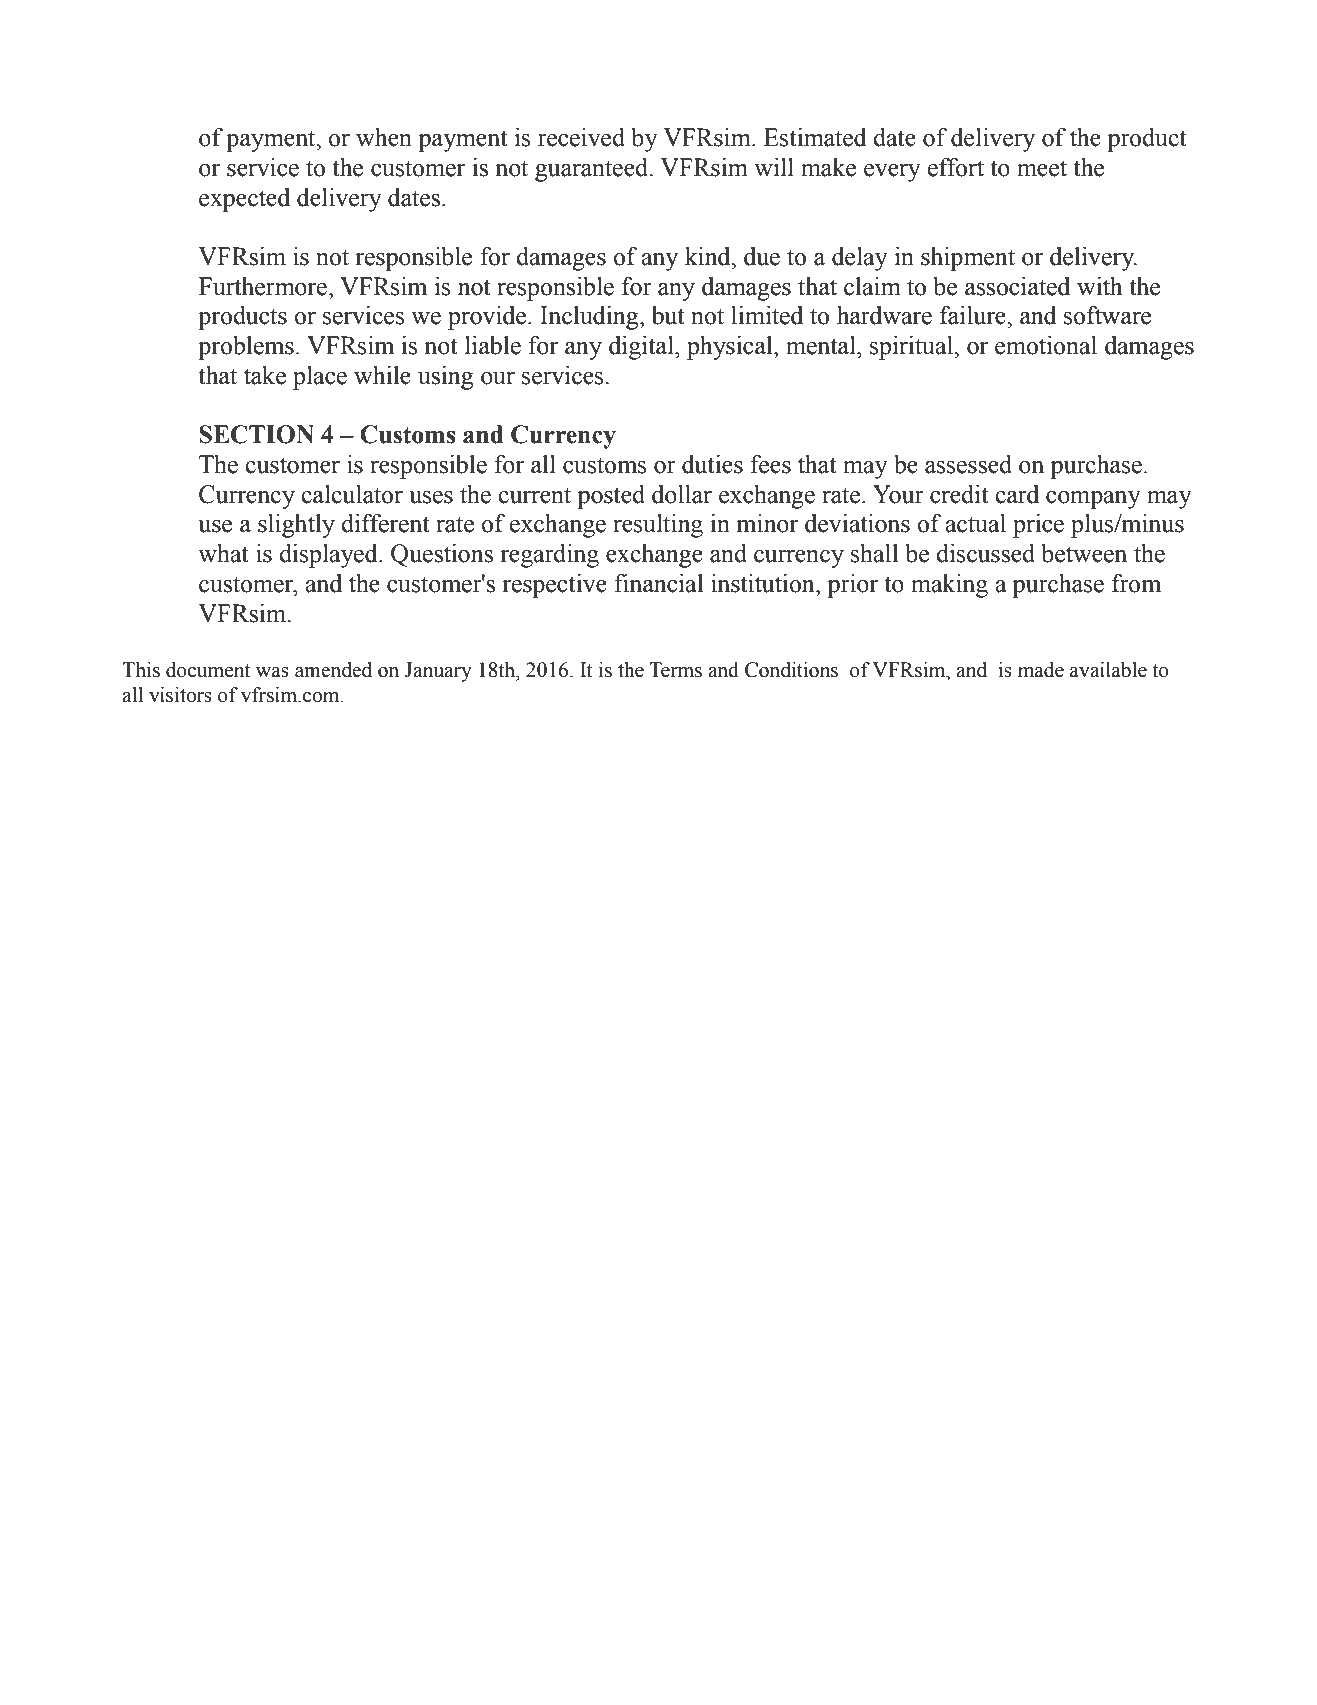  What do you see at coordinates (968, 464) in the screenshot?
I see `assessed` at bounding box center [968, 464].
